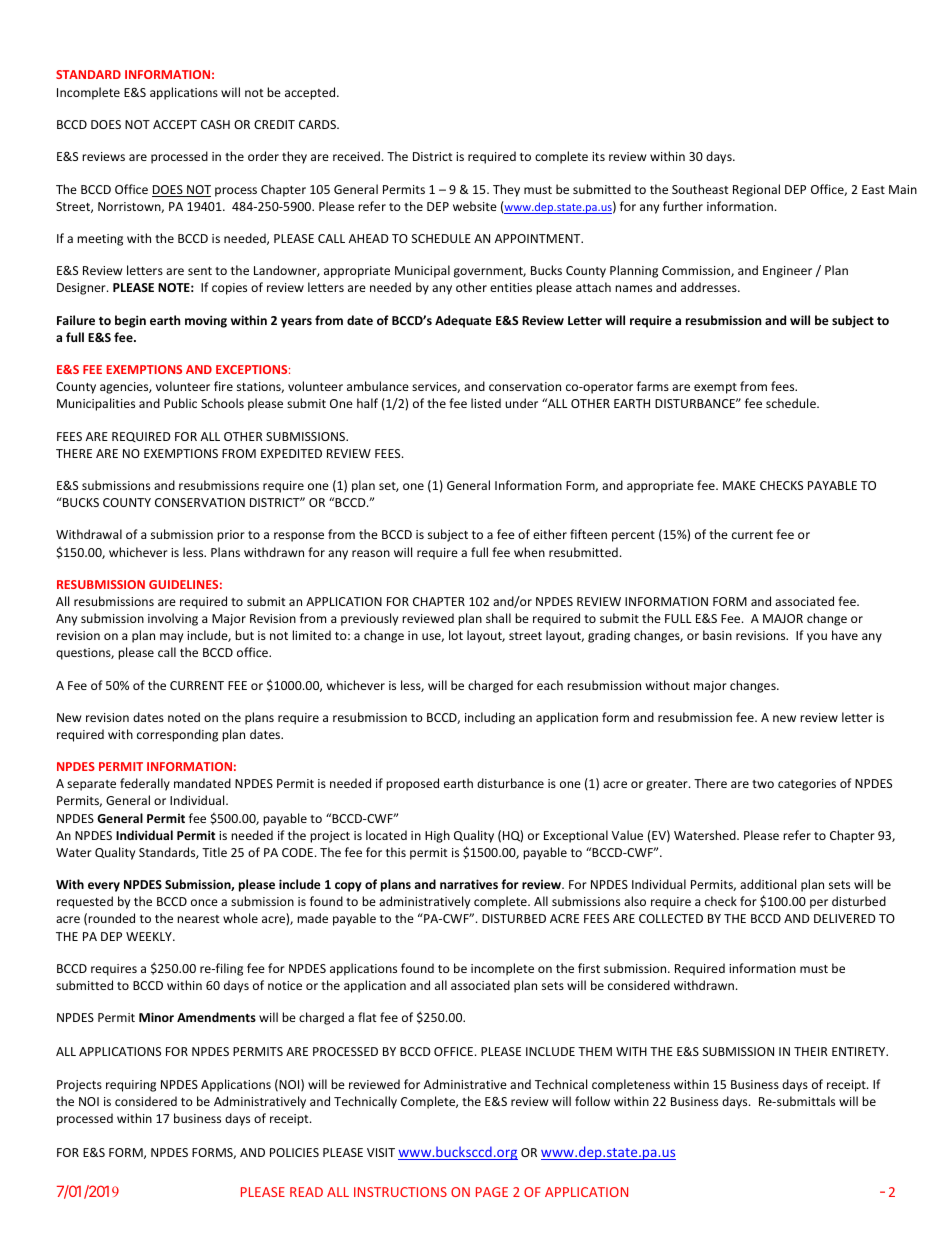  What do you see at coordinates (739, 485) in the document?
I see `MAKE` at bounding box center [739, 485].
